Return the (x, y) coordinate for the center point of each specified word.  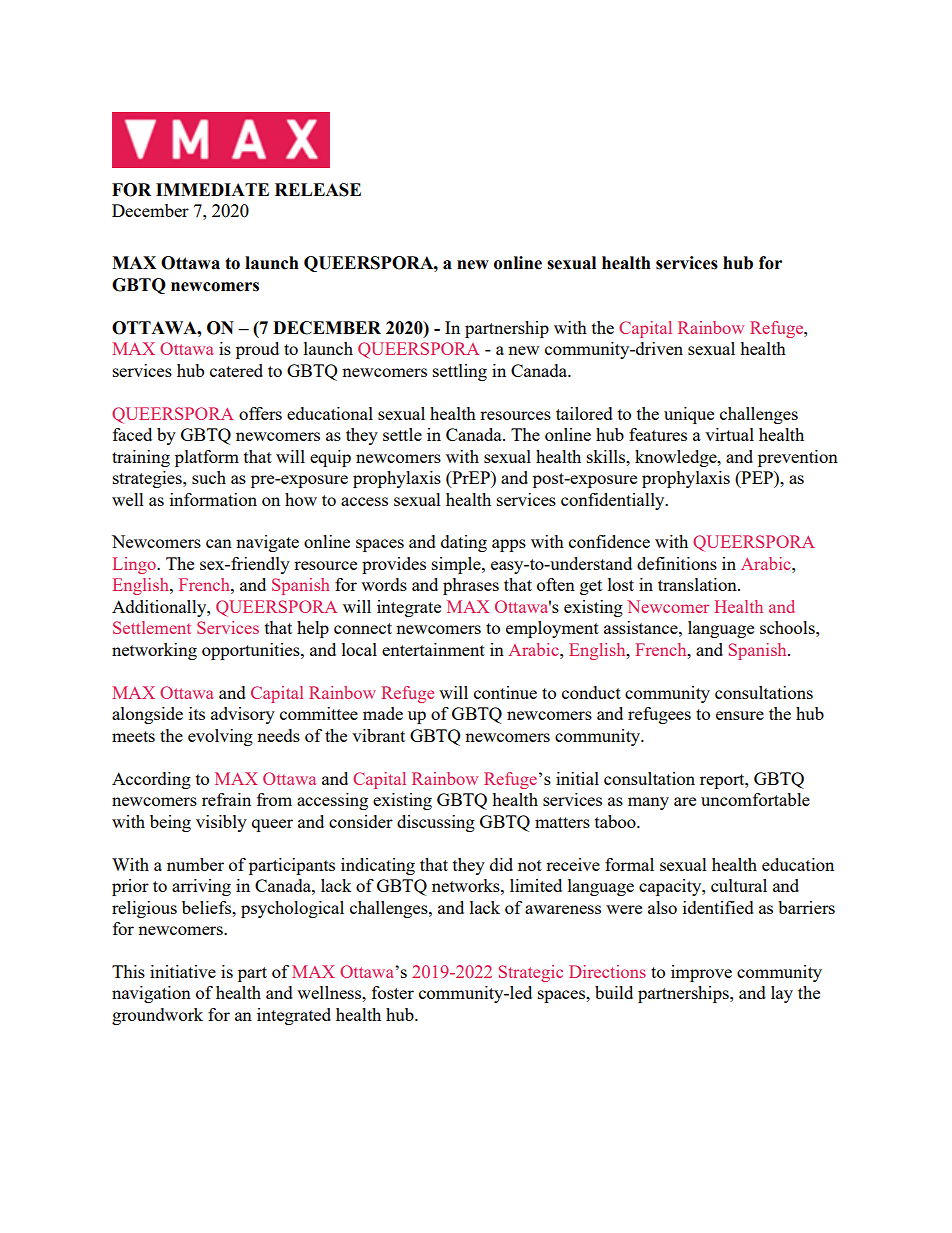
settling (460, 372)
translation (698, 584)
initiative (183, 971)
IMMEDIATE (212, 189)
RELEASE (318, 190)
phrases (471, 586)
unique (689, 415)
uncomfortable (755, 799)
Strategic (531, 973)
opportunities (252, 651)
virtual (729, 434)
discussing (436, 823)
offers (260, 413)
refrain (226, 799)
